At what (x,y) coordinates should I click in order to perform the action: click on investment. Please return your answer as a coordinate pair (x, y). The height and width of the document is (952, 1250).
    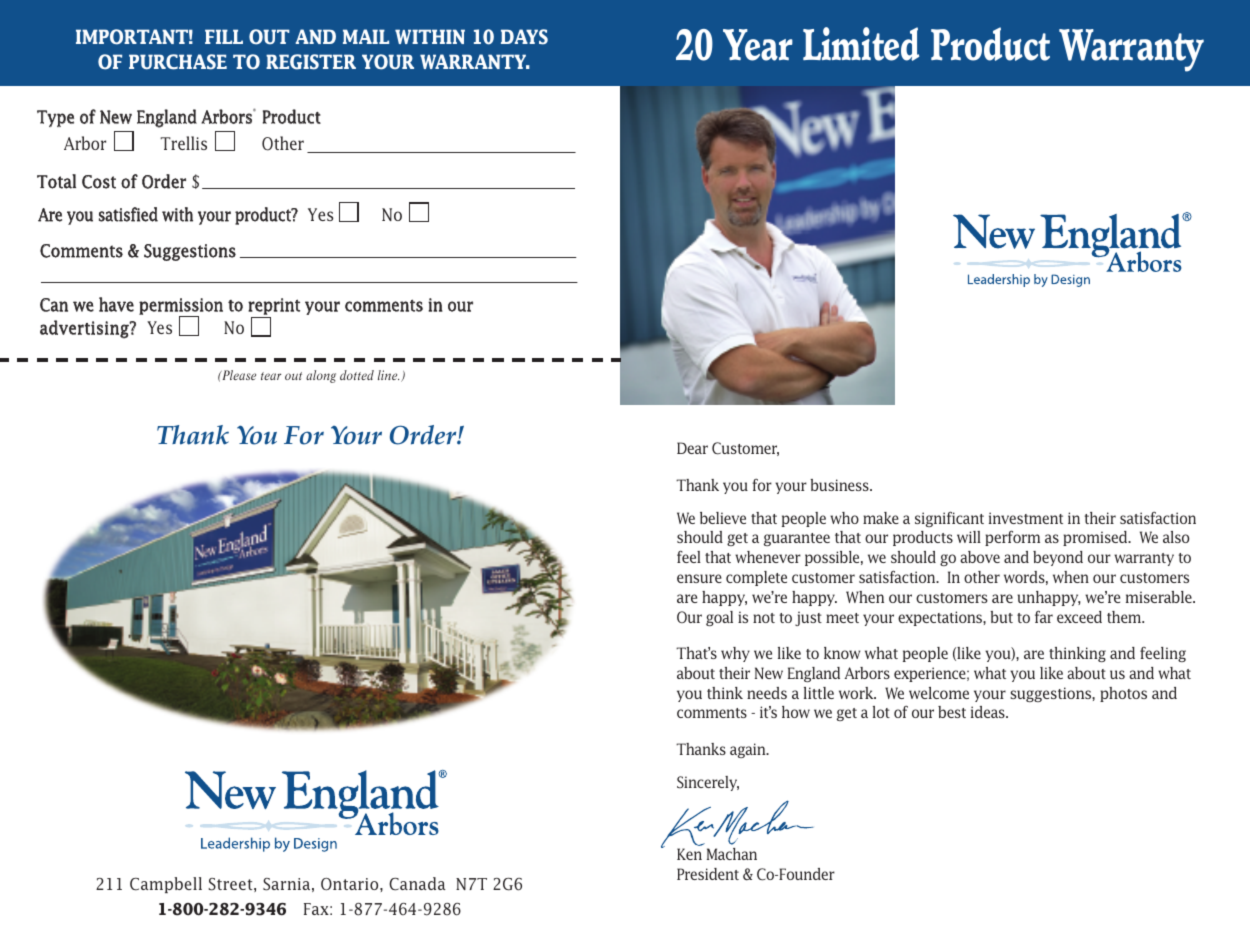
    Looking at the image, I should click on (1026, 518).
